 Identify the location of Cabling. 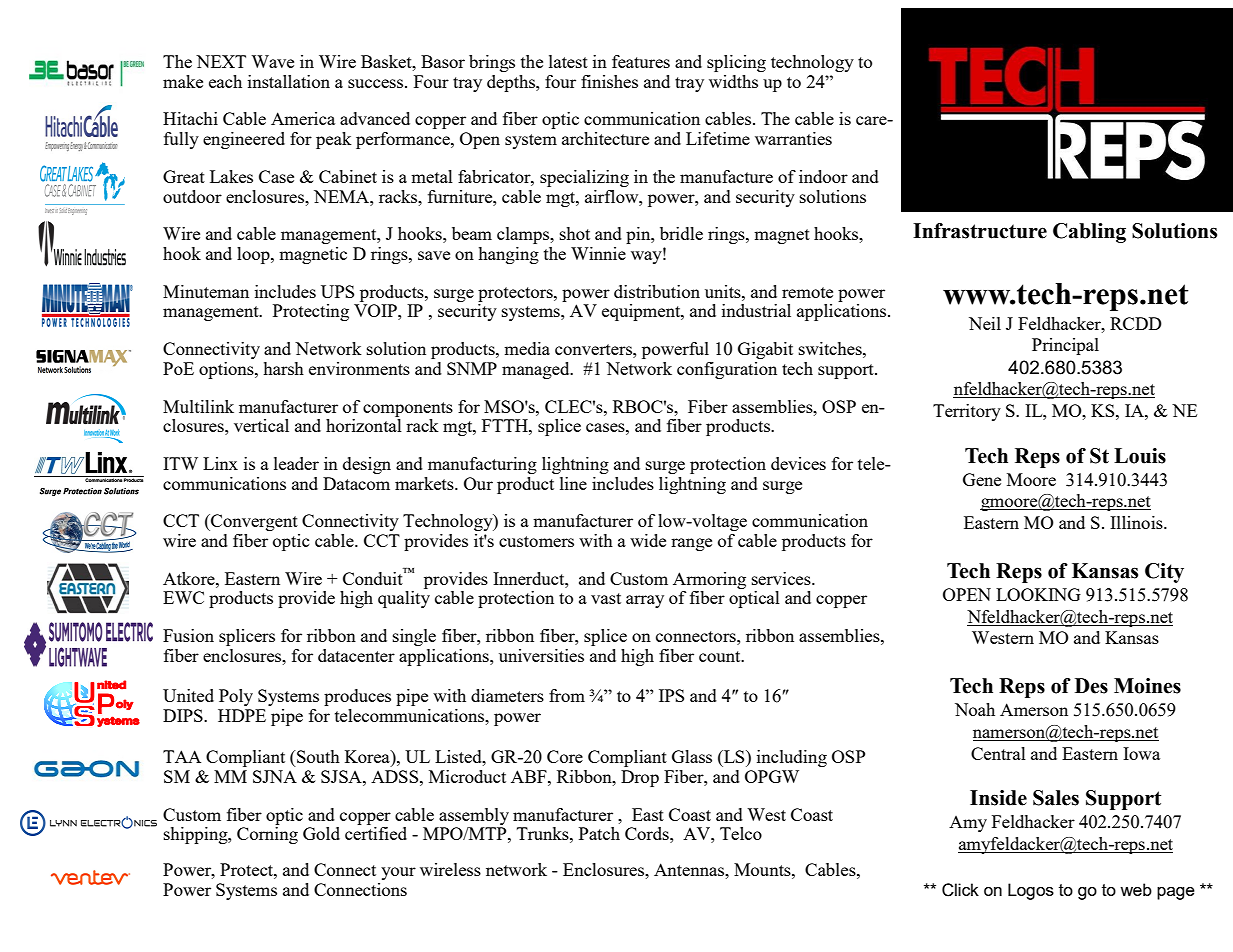
(1089, 233).
